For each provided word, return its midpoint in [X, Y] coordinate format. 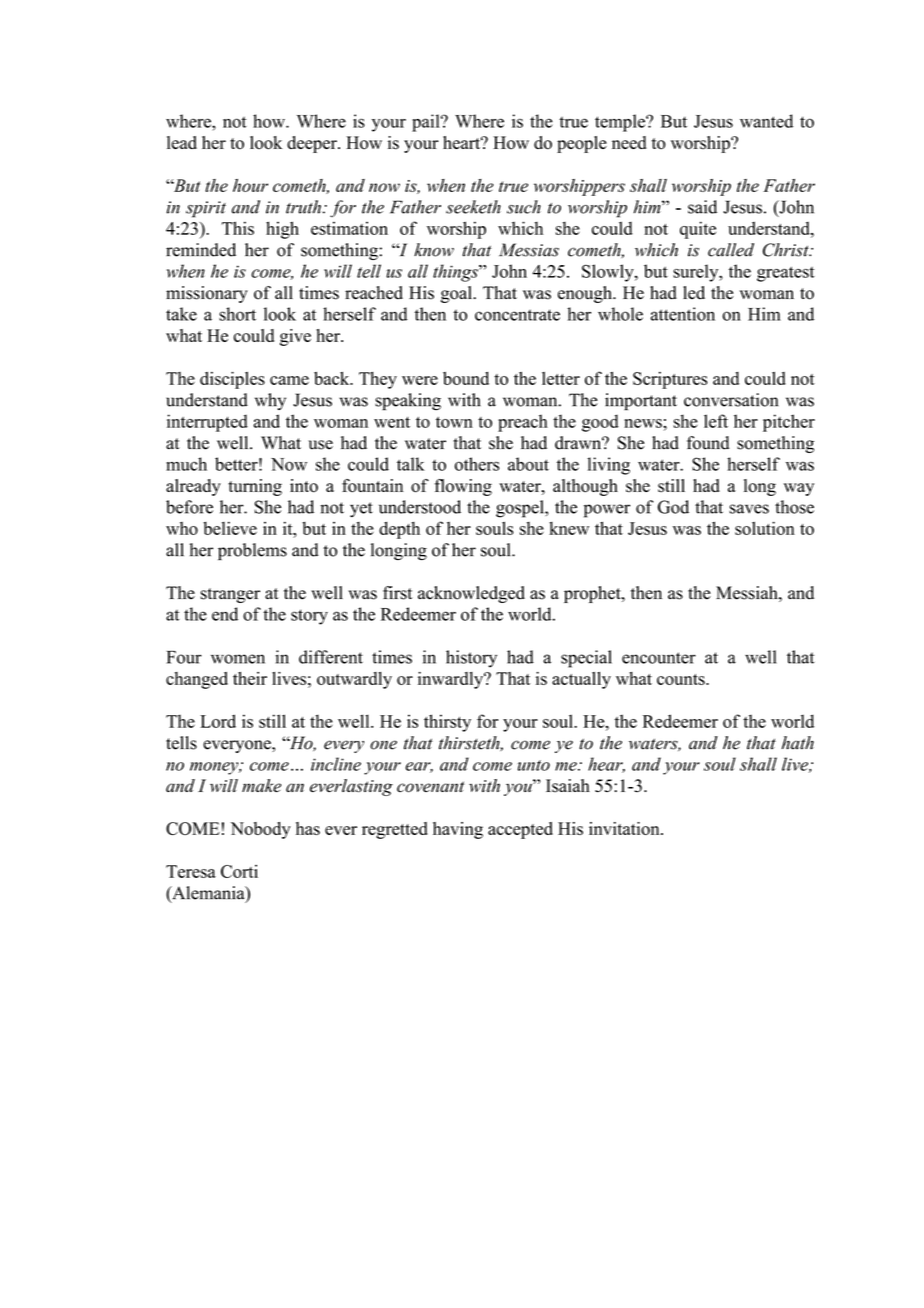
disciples [232, 380]
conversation [731, 400]
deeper [313, 144]
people [582, 144]
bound [466, 378]
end [225, 614]
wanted [766, 121]
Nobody [261, 830]
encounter [659, 658]
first [397, 593]
